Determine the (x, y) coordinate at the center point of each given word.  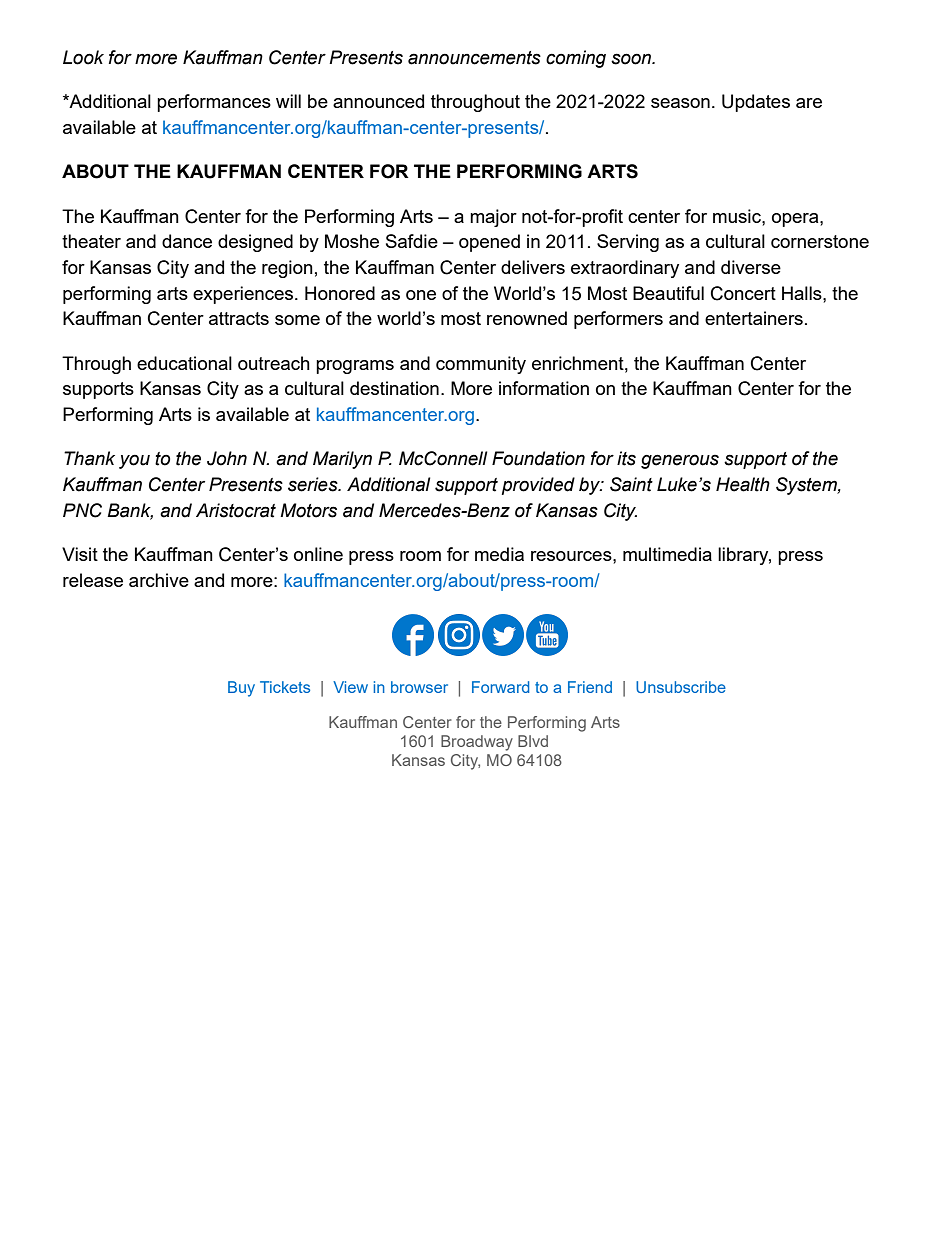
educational (184, 363)
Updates (756, 103)
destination (394, 388)
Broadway (477, 743)
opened (489, 243)
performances (214, 103)
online (318, 554)
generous (680, 461)
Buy (241, 689)
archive (159, 580)
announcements (474, 58)
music (738, 216)
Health (743, 484)
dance (187, 241)
